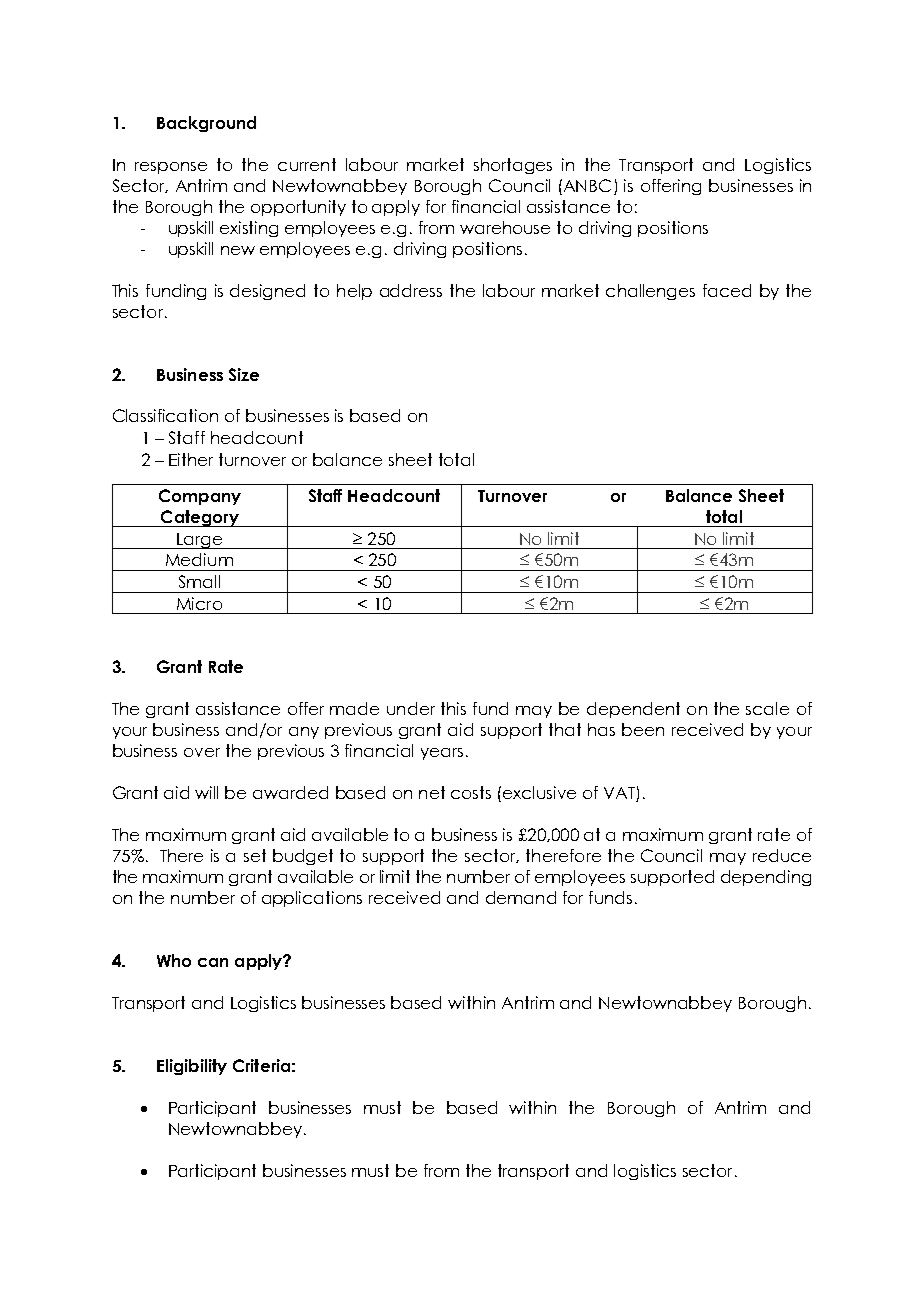 This document has width=924, height=1308. What do you see at coordinates (727, 290) in the document?
I see `faced` at bounding box center [727, 290].
